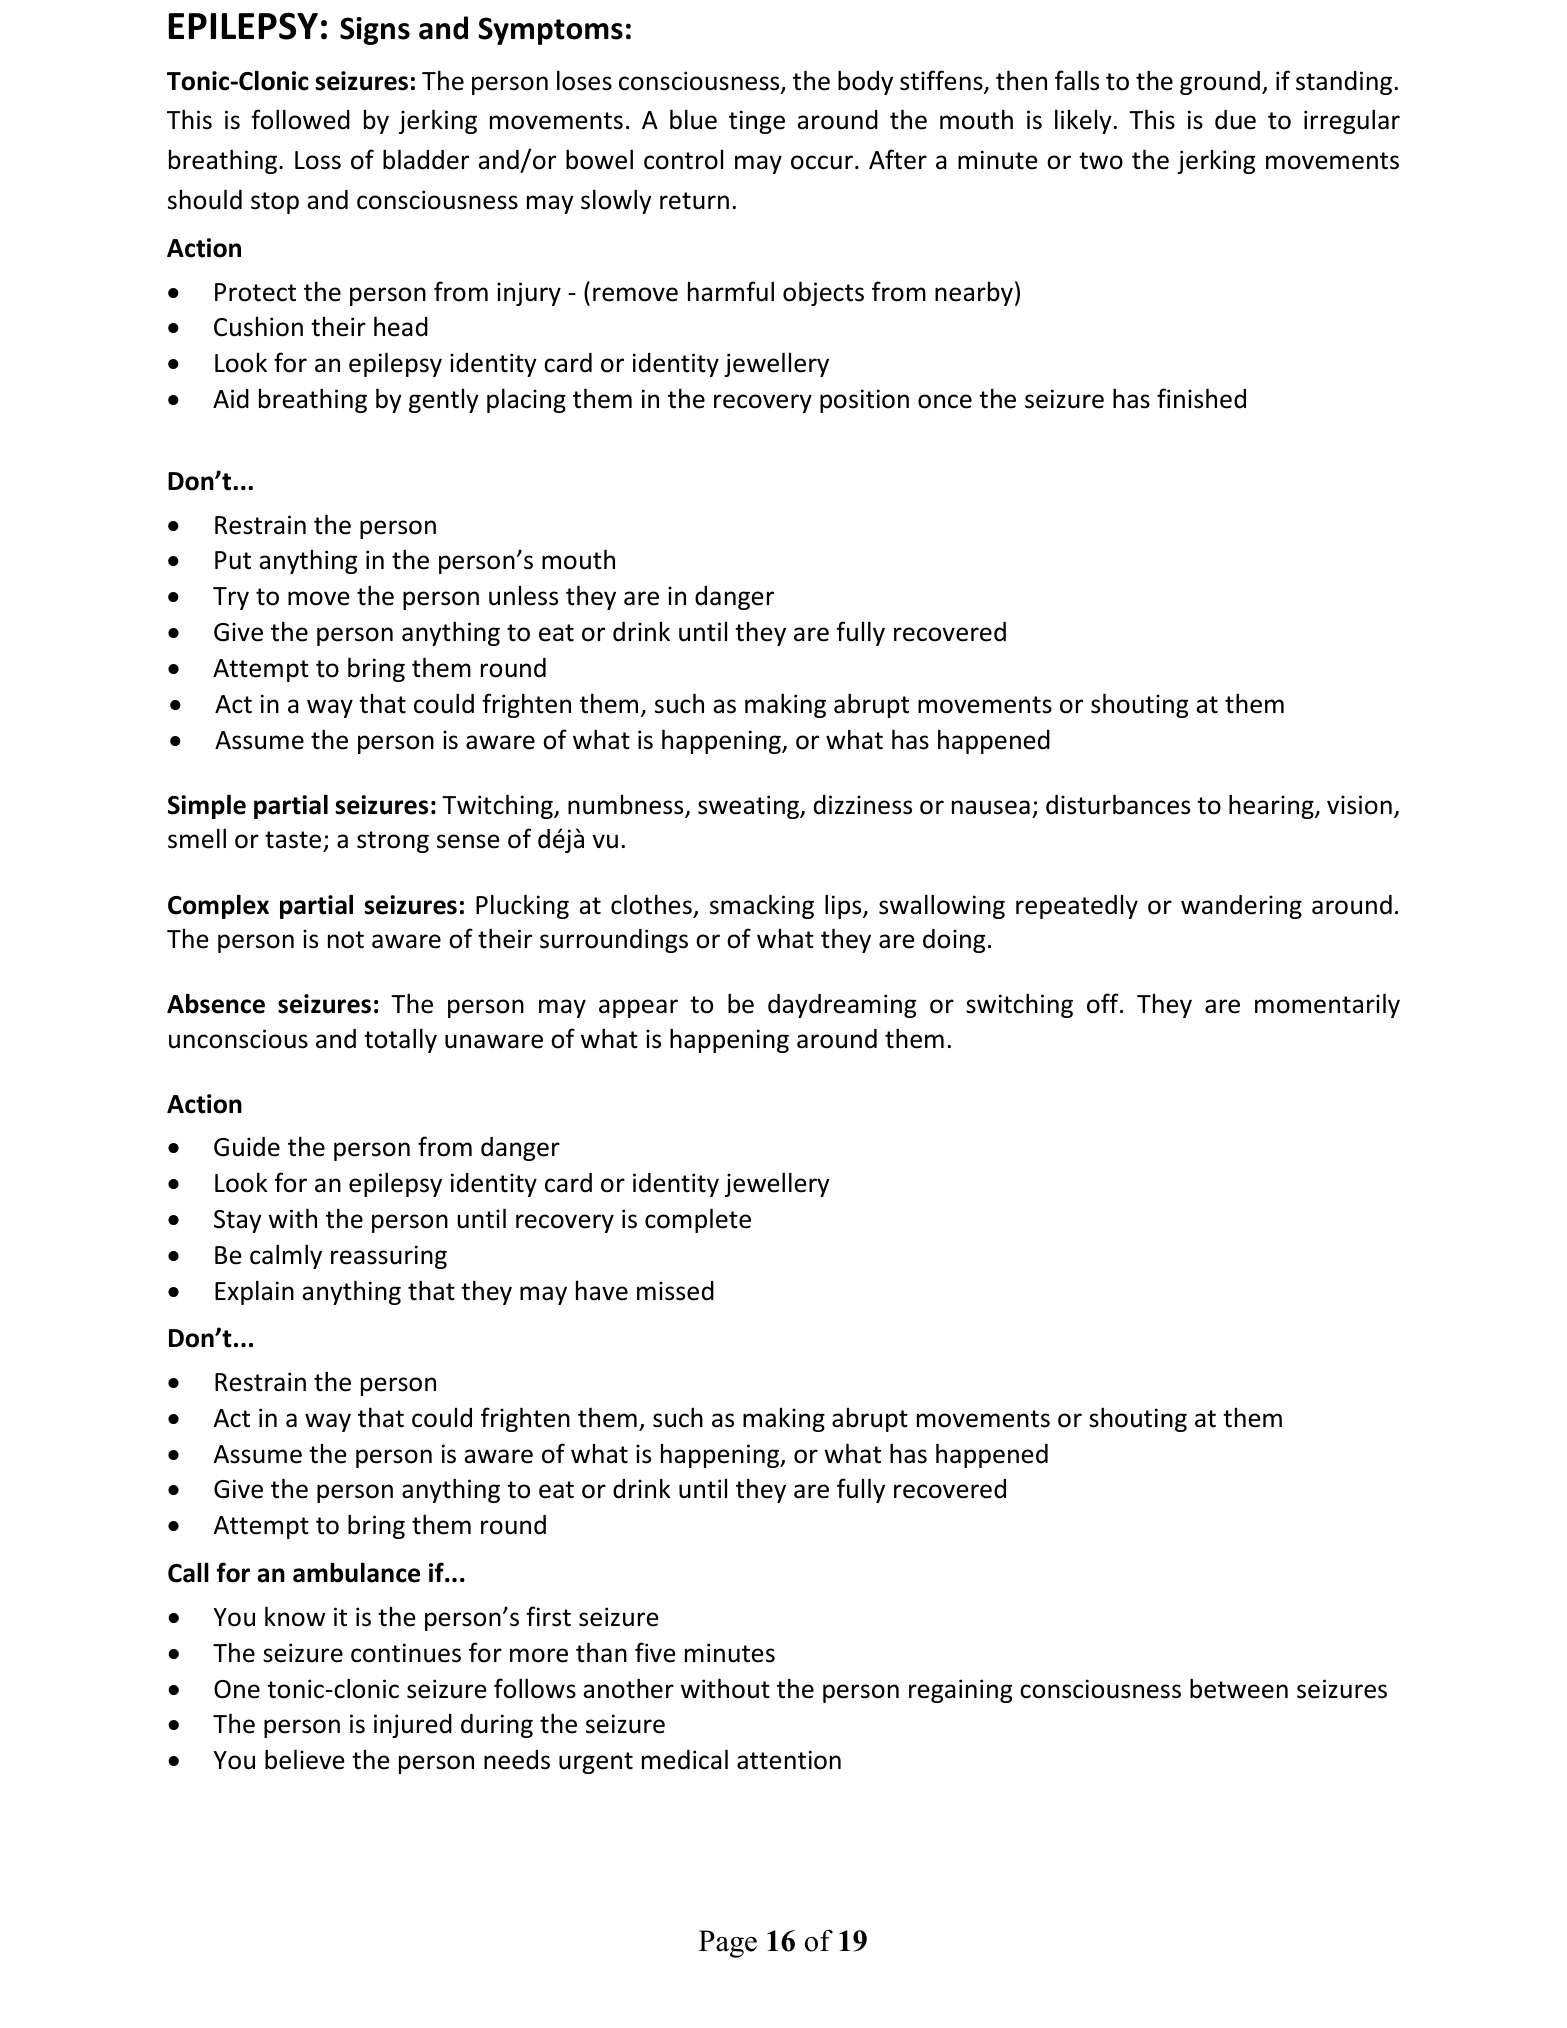  Describe the element at coordinates (300, 119) in the document. I see `followed` at that location.
